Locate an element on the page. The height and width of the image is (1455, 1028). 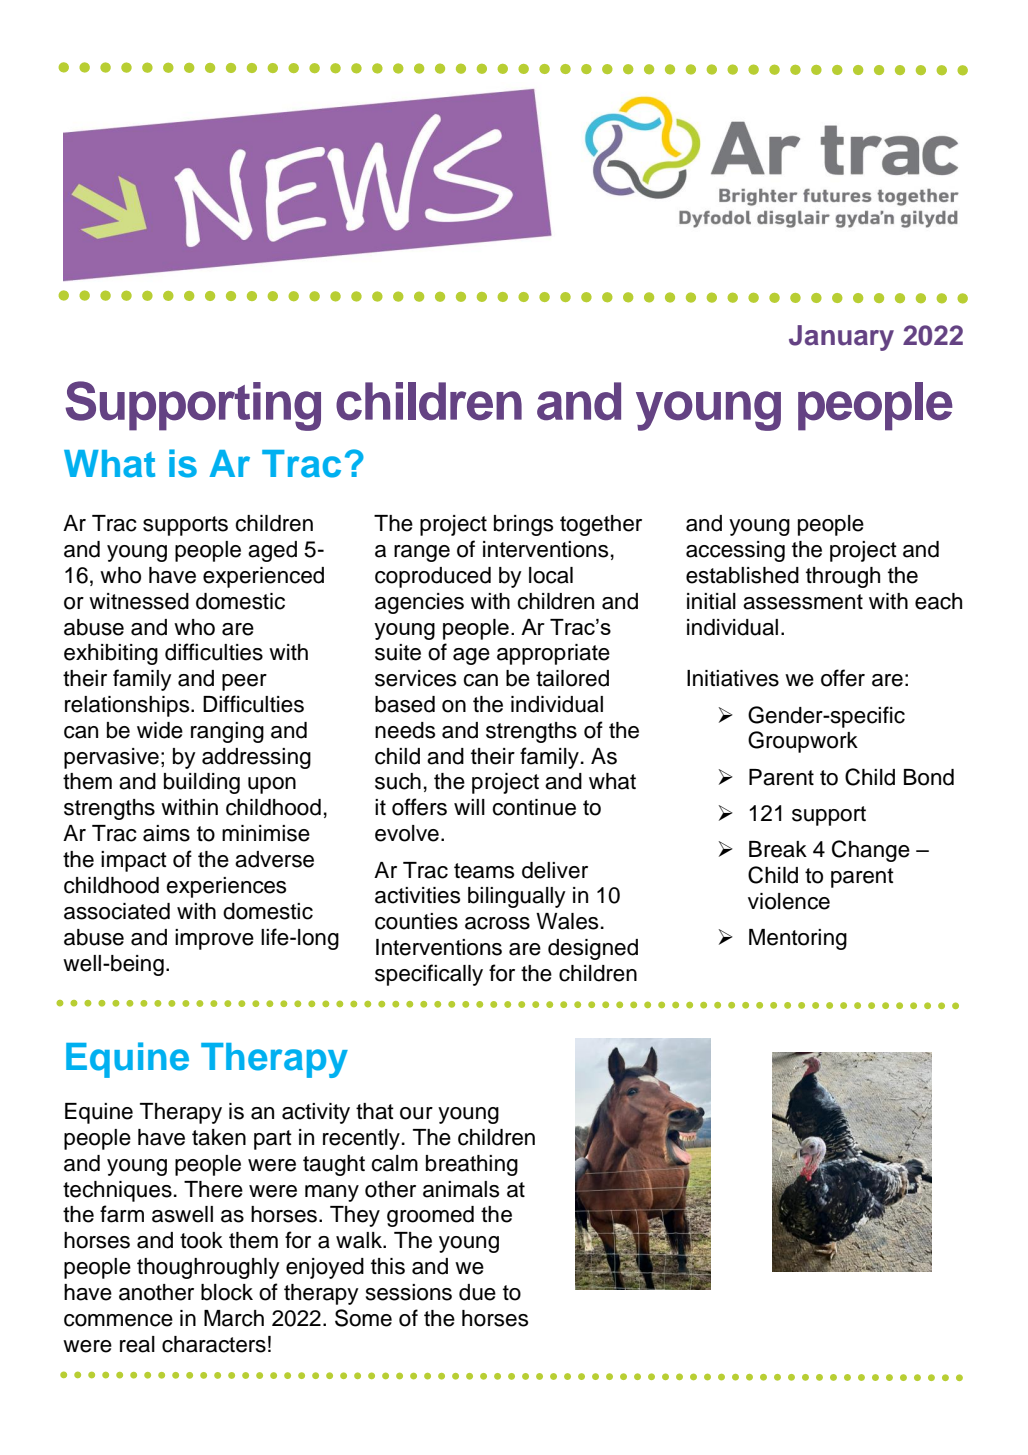
aged is located at coordinates (272, 551).
